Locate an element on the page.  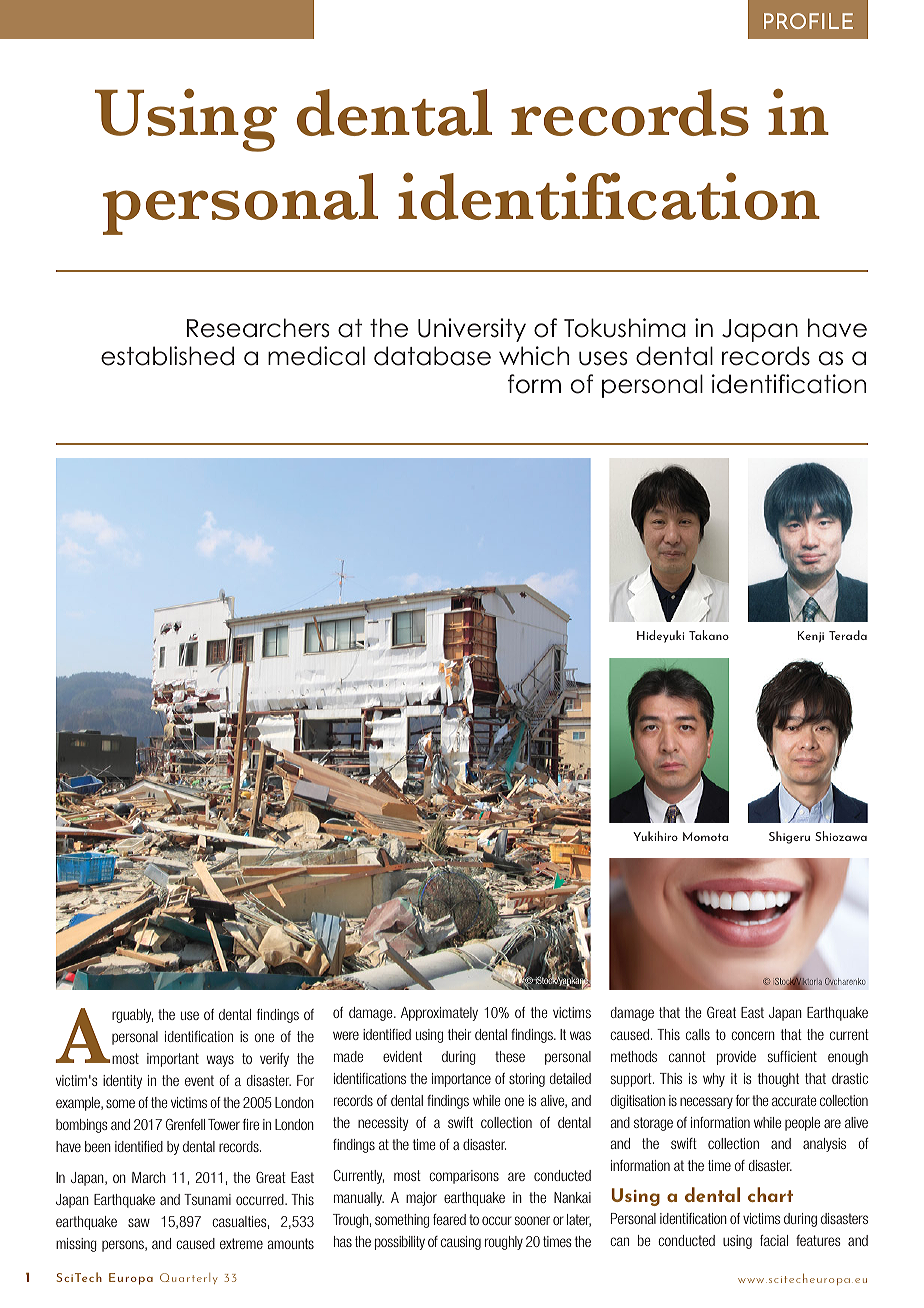
uses is located at coordinates (603, 358).
